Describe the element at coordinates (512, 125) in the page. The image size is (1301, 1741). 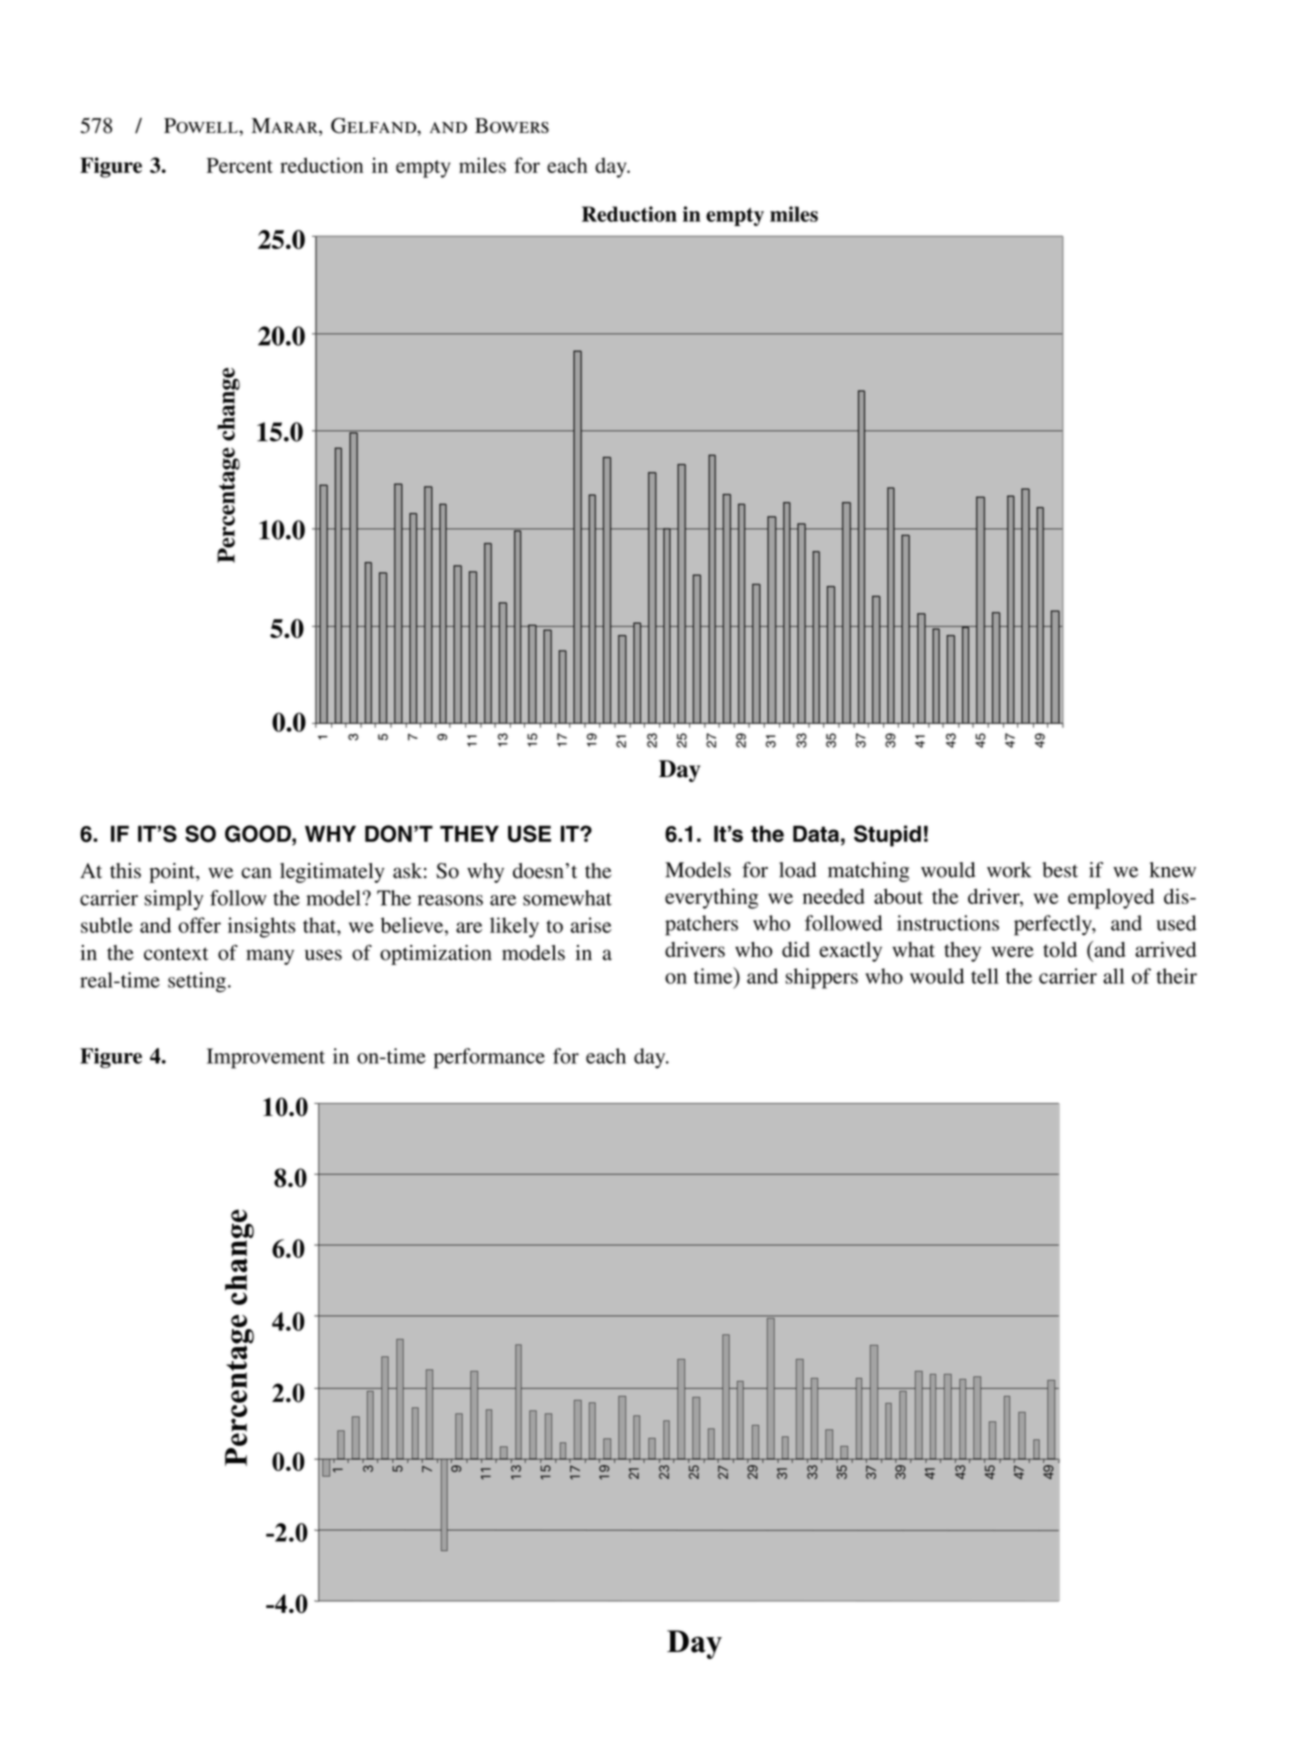
I see `Bowers` at that location.
